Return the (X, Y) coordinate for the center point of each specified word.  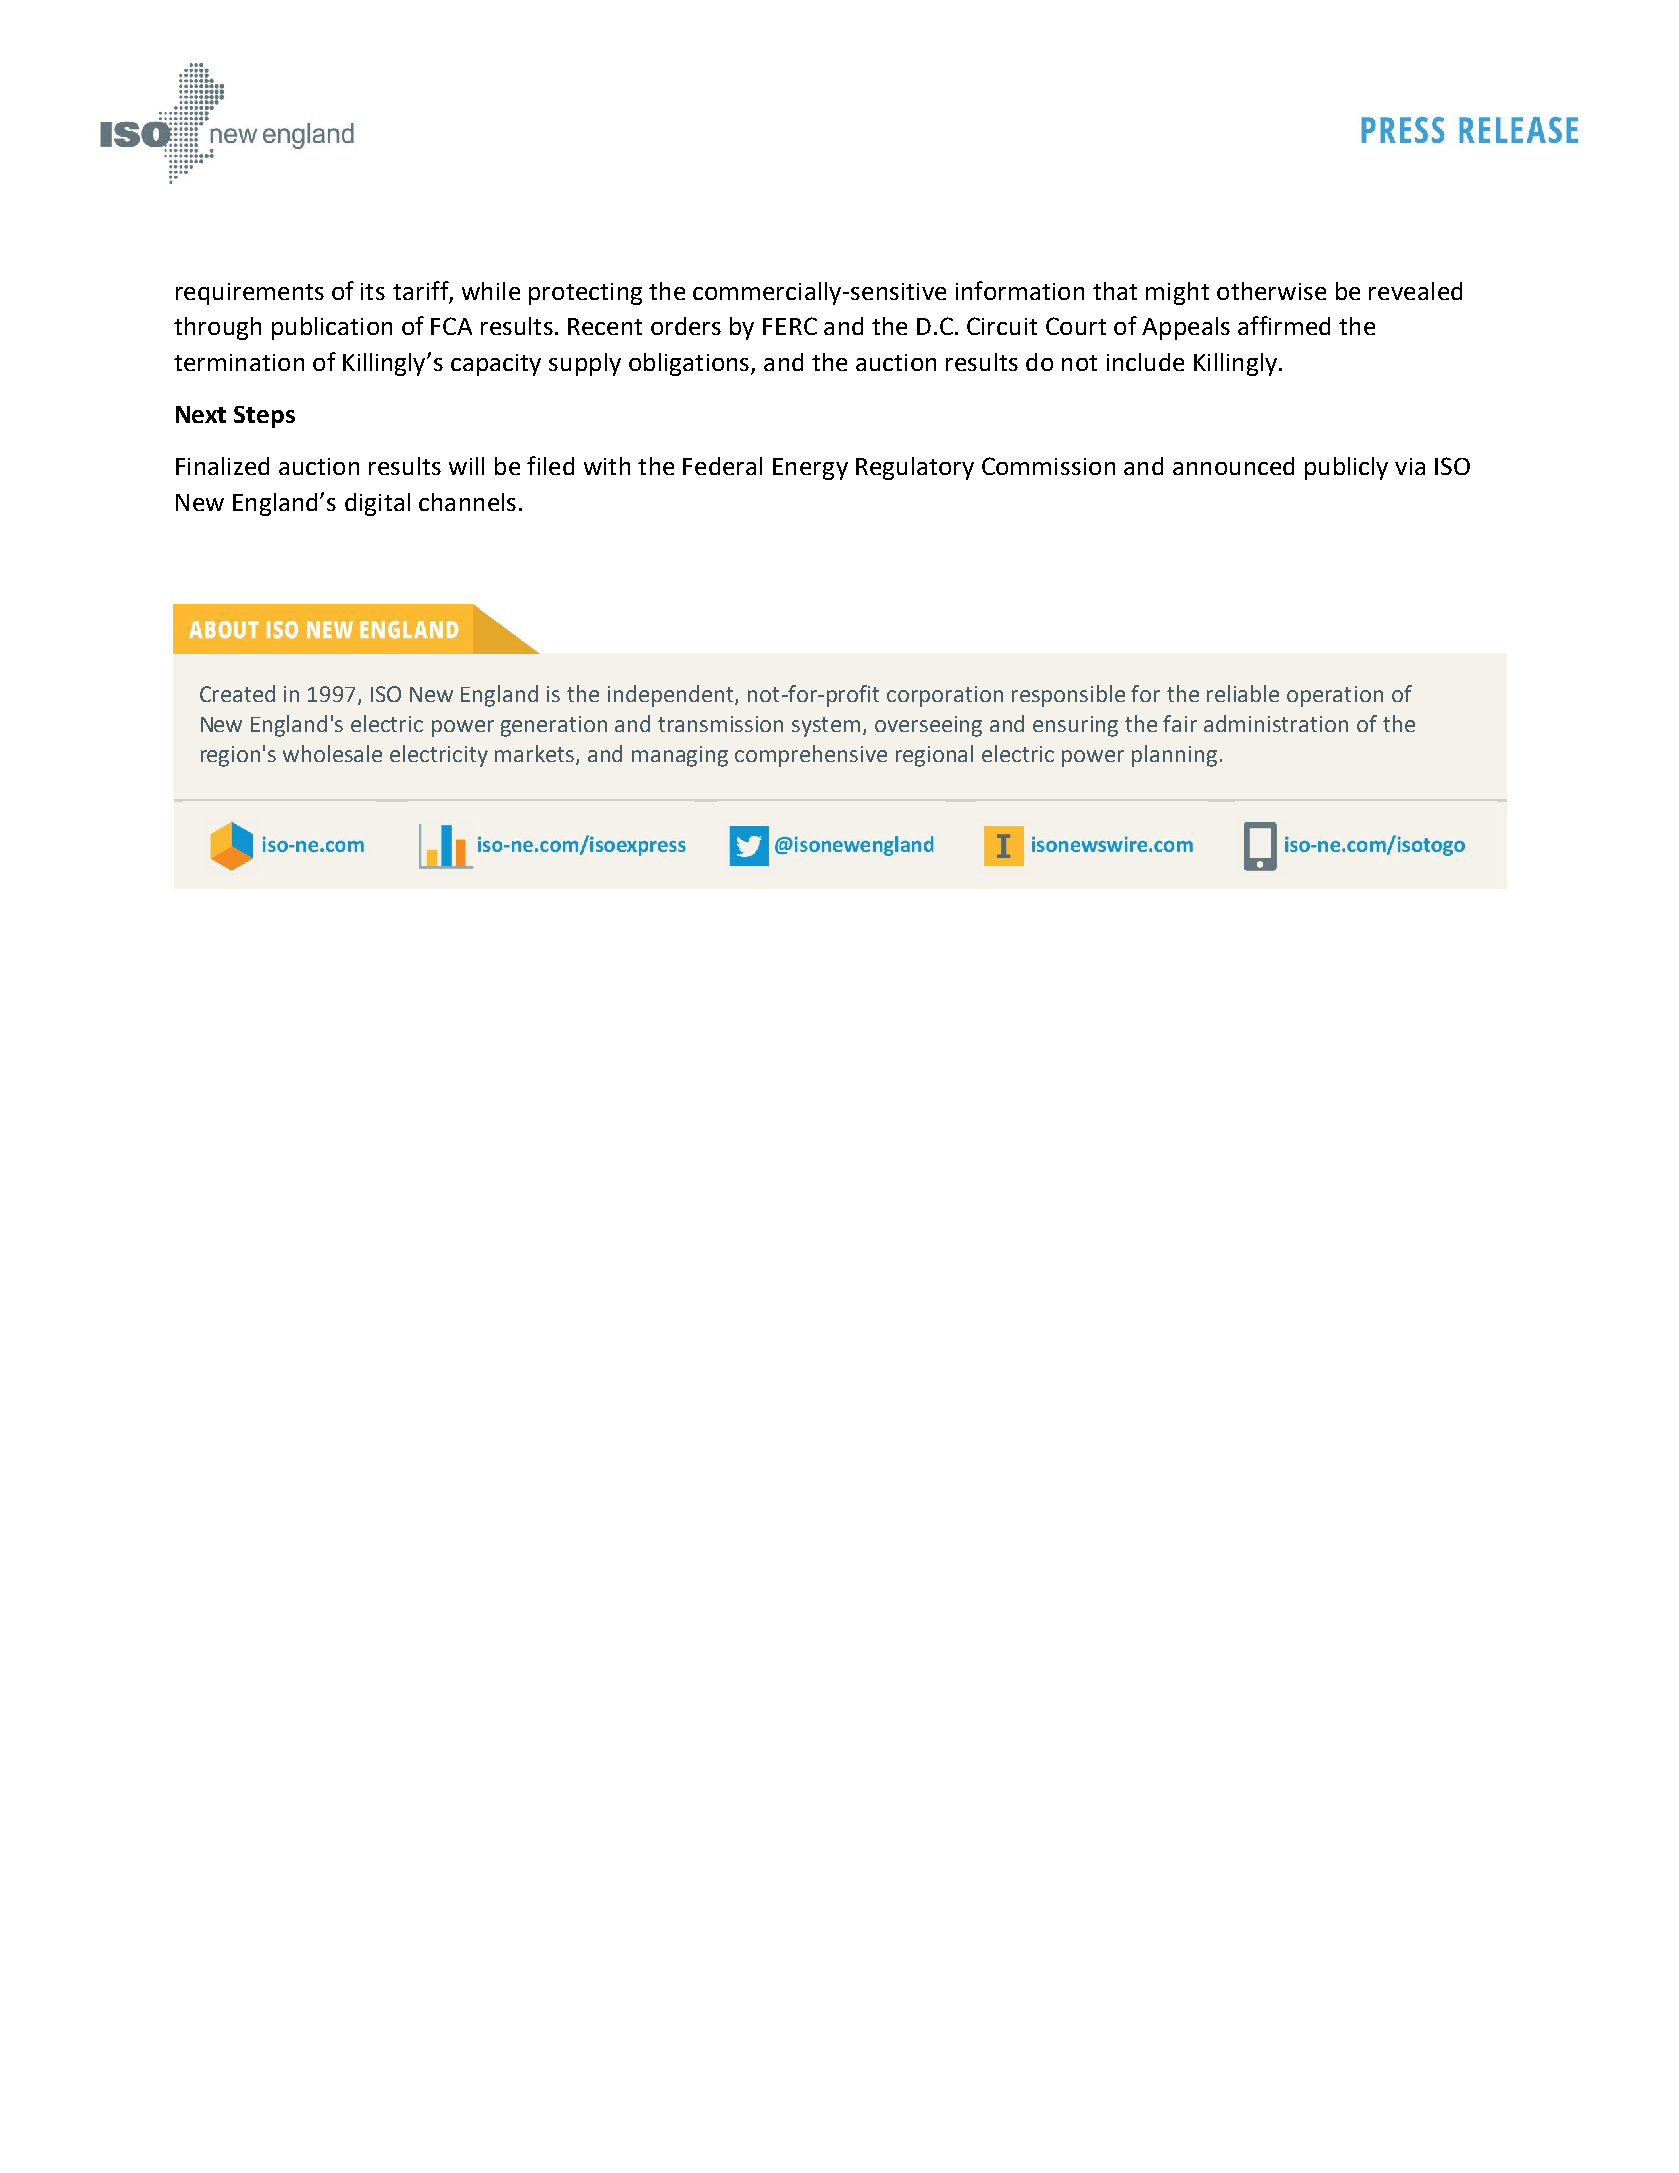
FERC (790, 326)
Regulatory (915, 468)
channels (467, 502)
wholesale (332, 753)
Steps (264, 417)
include (1145, 362)
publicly (1346, 468)
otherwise (1271, 291)
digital (377, 504)
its (373, 291)
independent (672, 696)
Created (237, 693)
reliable (1243, 693)
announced (1233, 466)
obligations (690, 364)
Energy (810, 469)
